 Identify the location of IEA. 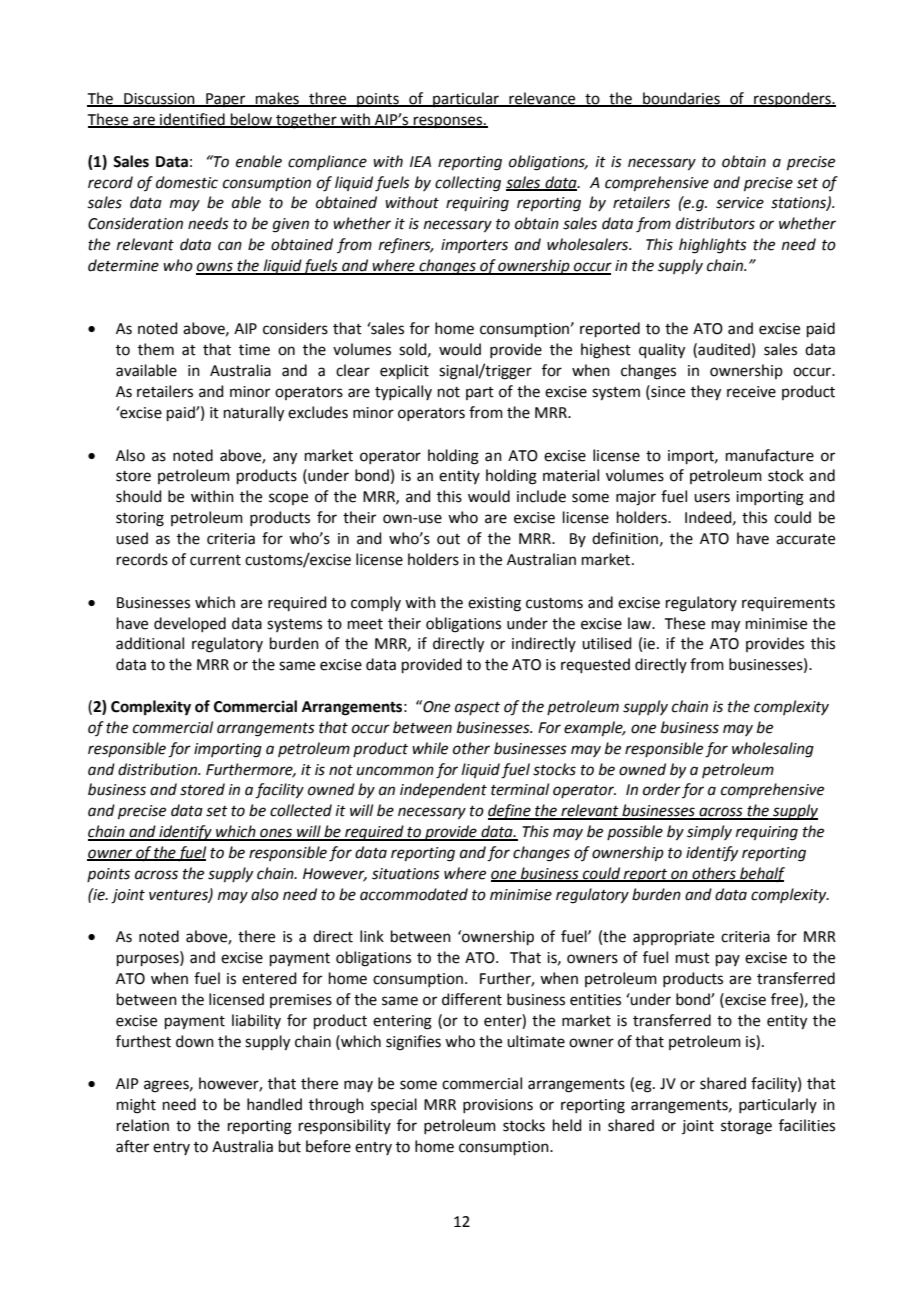
(420, 161).
